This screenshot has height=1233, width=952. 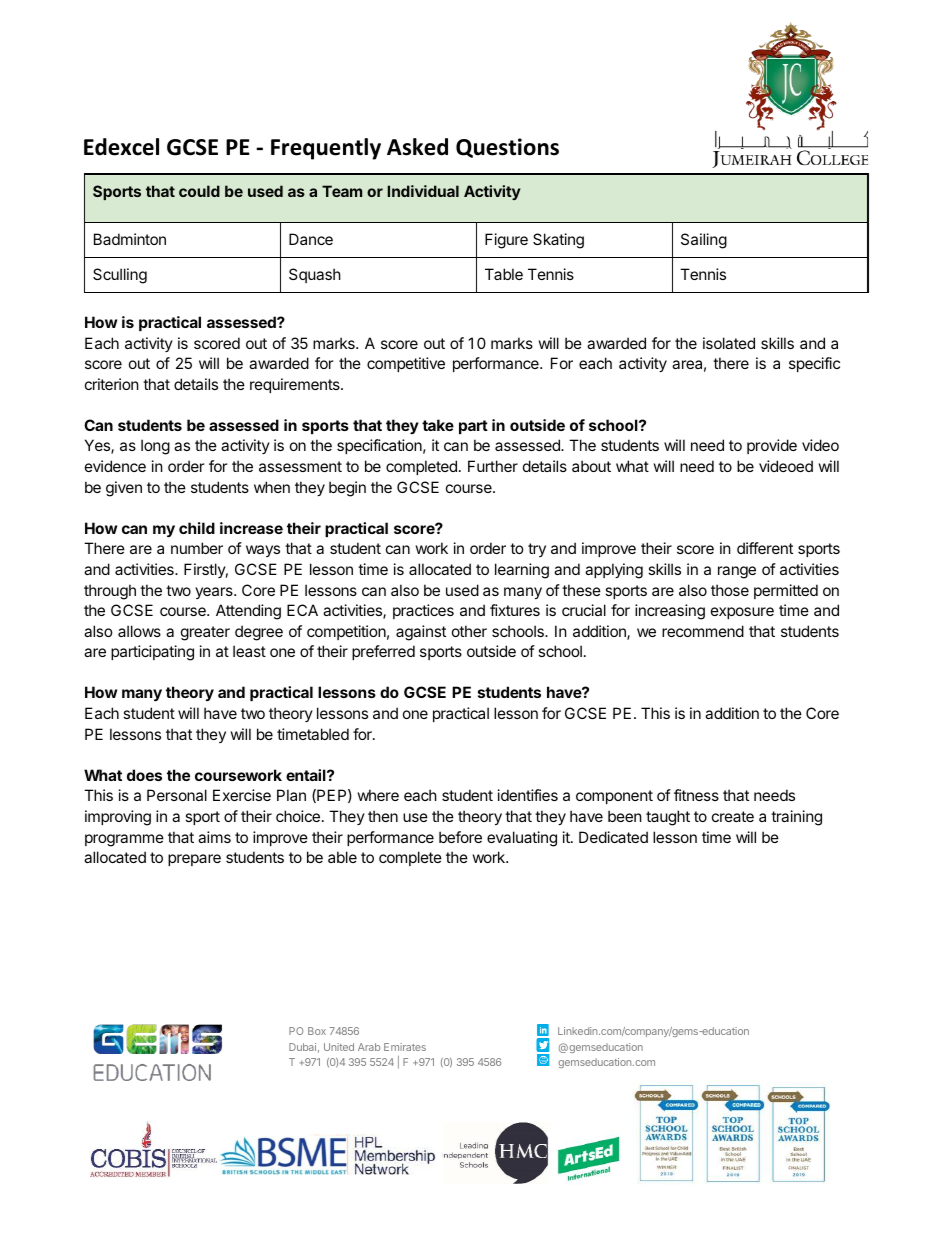 What do you see at coordinates (155, 447) in the screenshot?
I see `long` at bounding box center [155, 447].
